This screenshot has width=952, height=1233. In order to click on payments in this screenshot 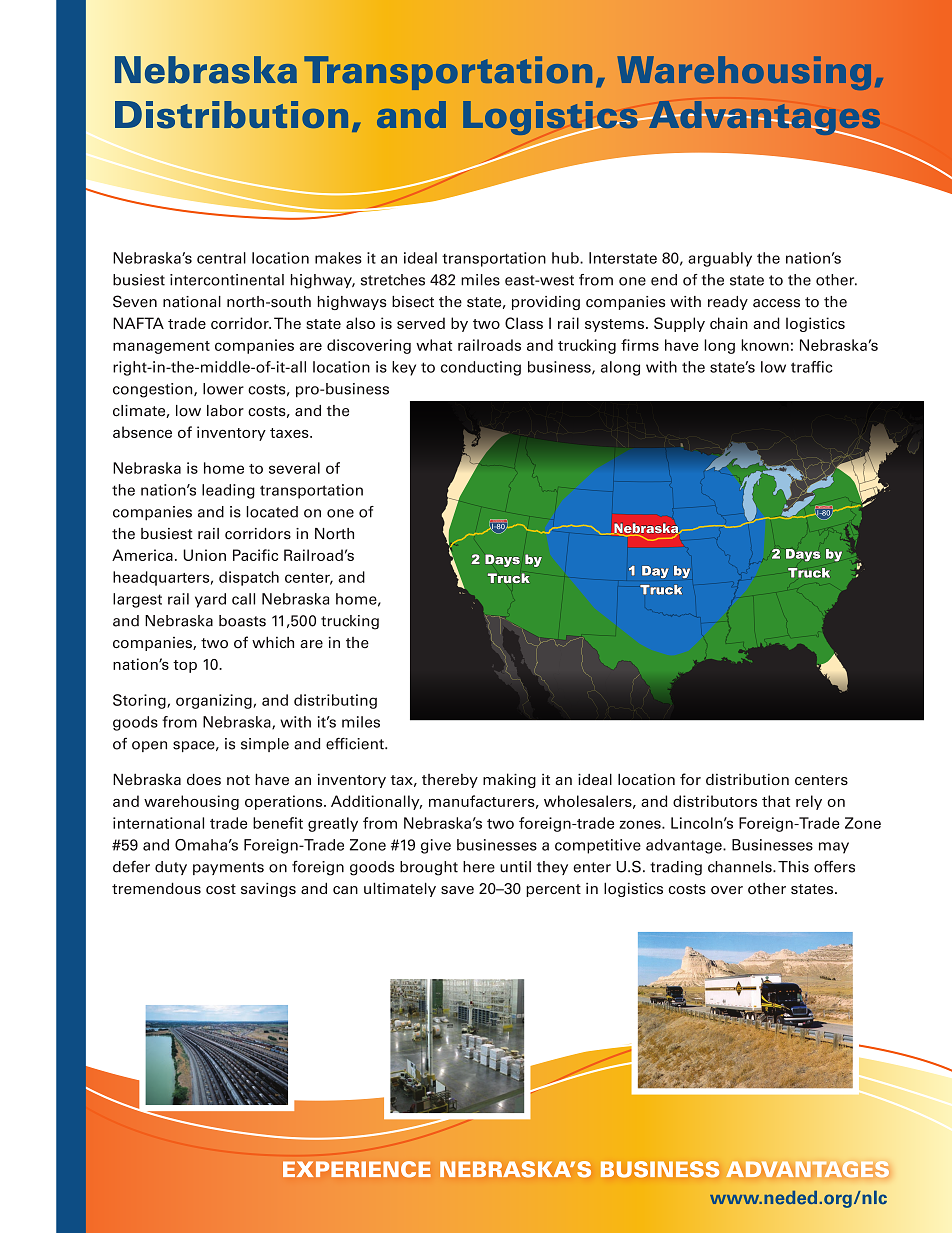, I will do `click(228, 868)`.
